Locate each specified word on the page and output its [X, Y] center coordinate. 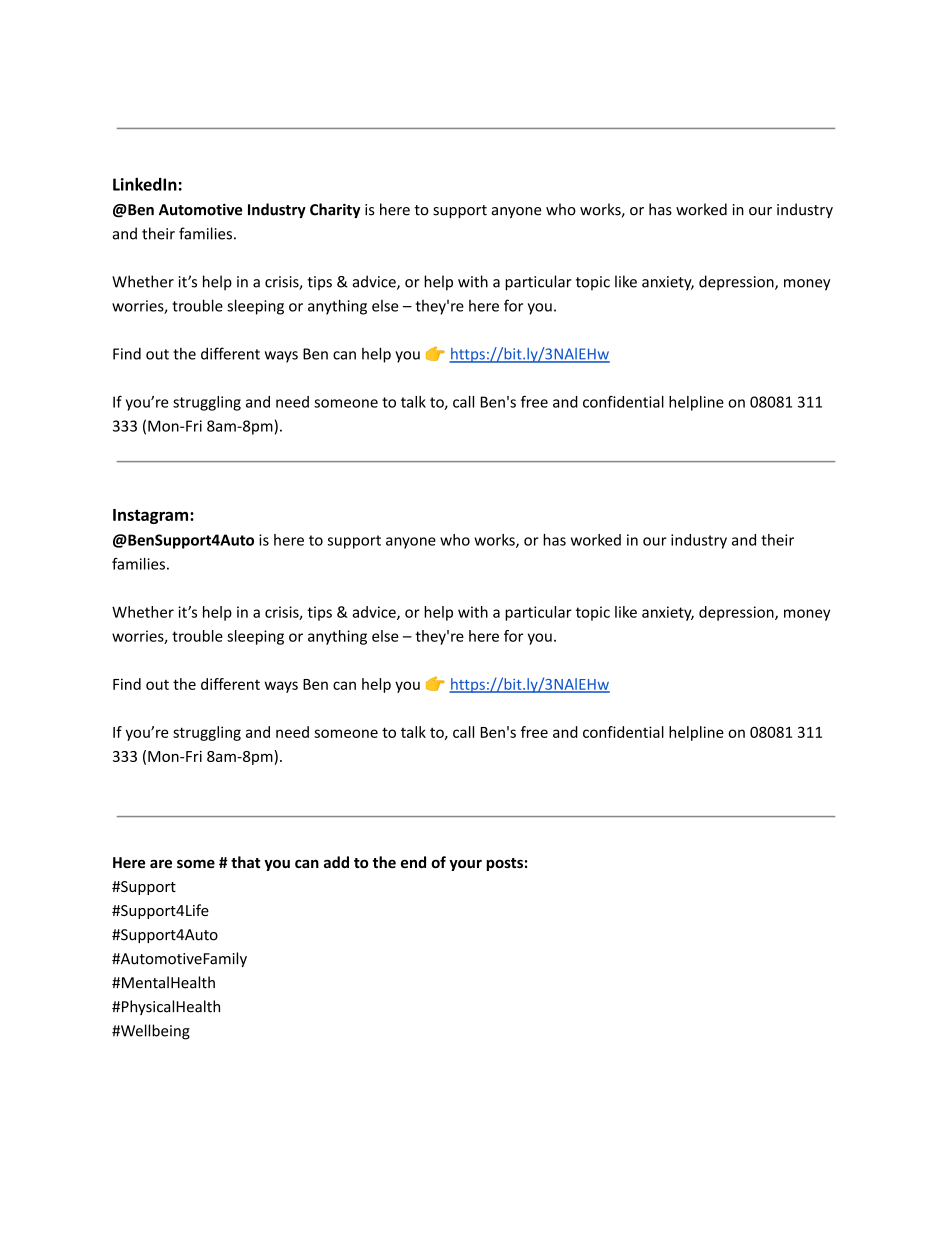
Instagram [152, 516]
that [245, 862]
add [336, 862]
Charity [335, 210]
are [161, 863]
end [413, 862]
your [465, 865]
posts [504, 864]
